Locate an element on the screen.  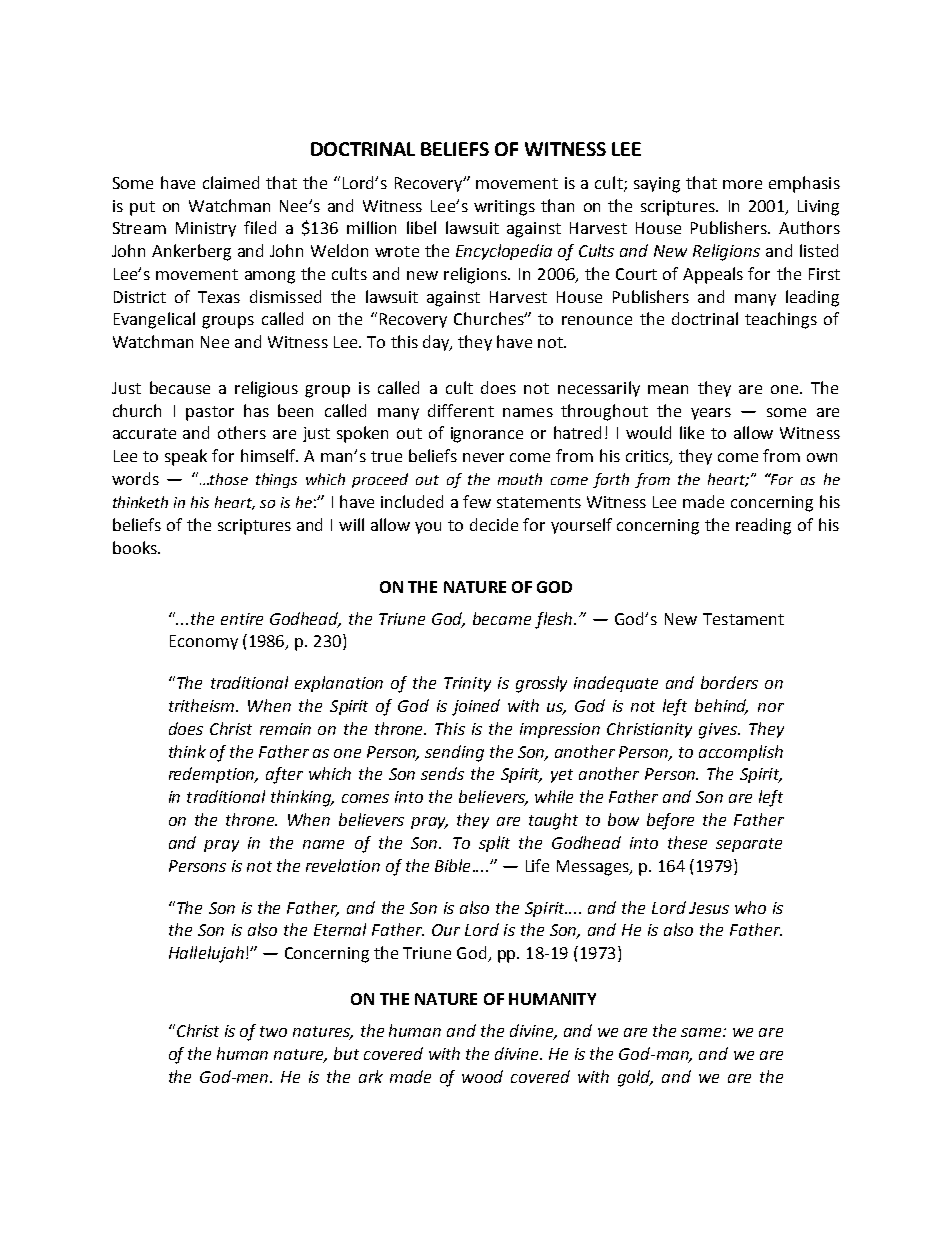
wood is located at coordinates (482, 1076).
